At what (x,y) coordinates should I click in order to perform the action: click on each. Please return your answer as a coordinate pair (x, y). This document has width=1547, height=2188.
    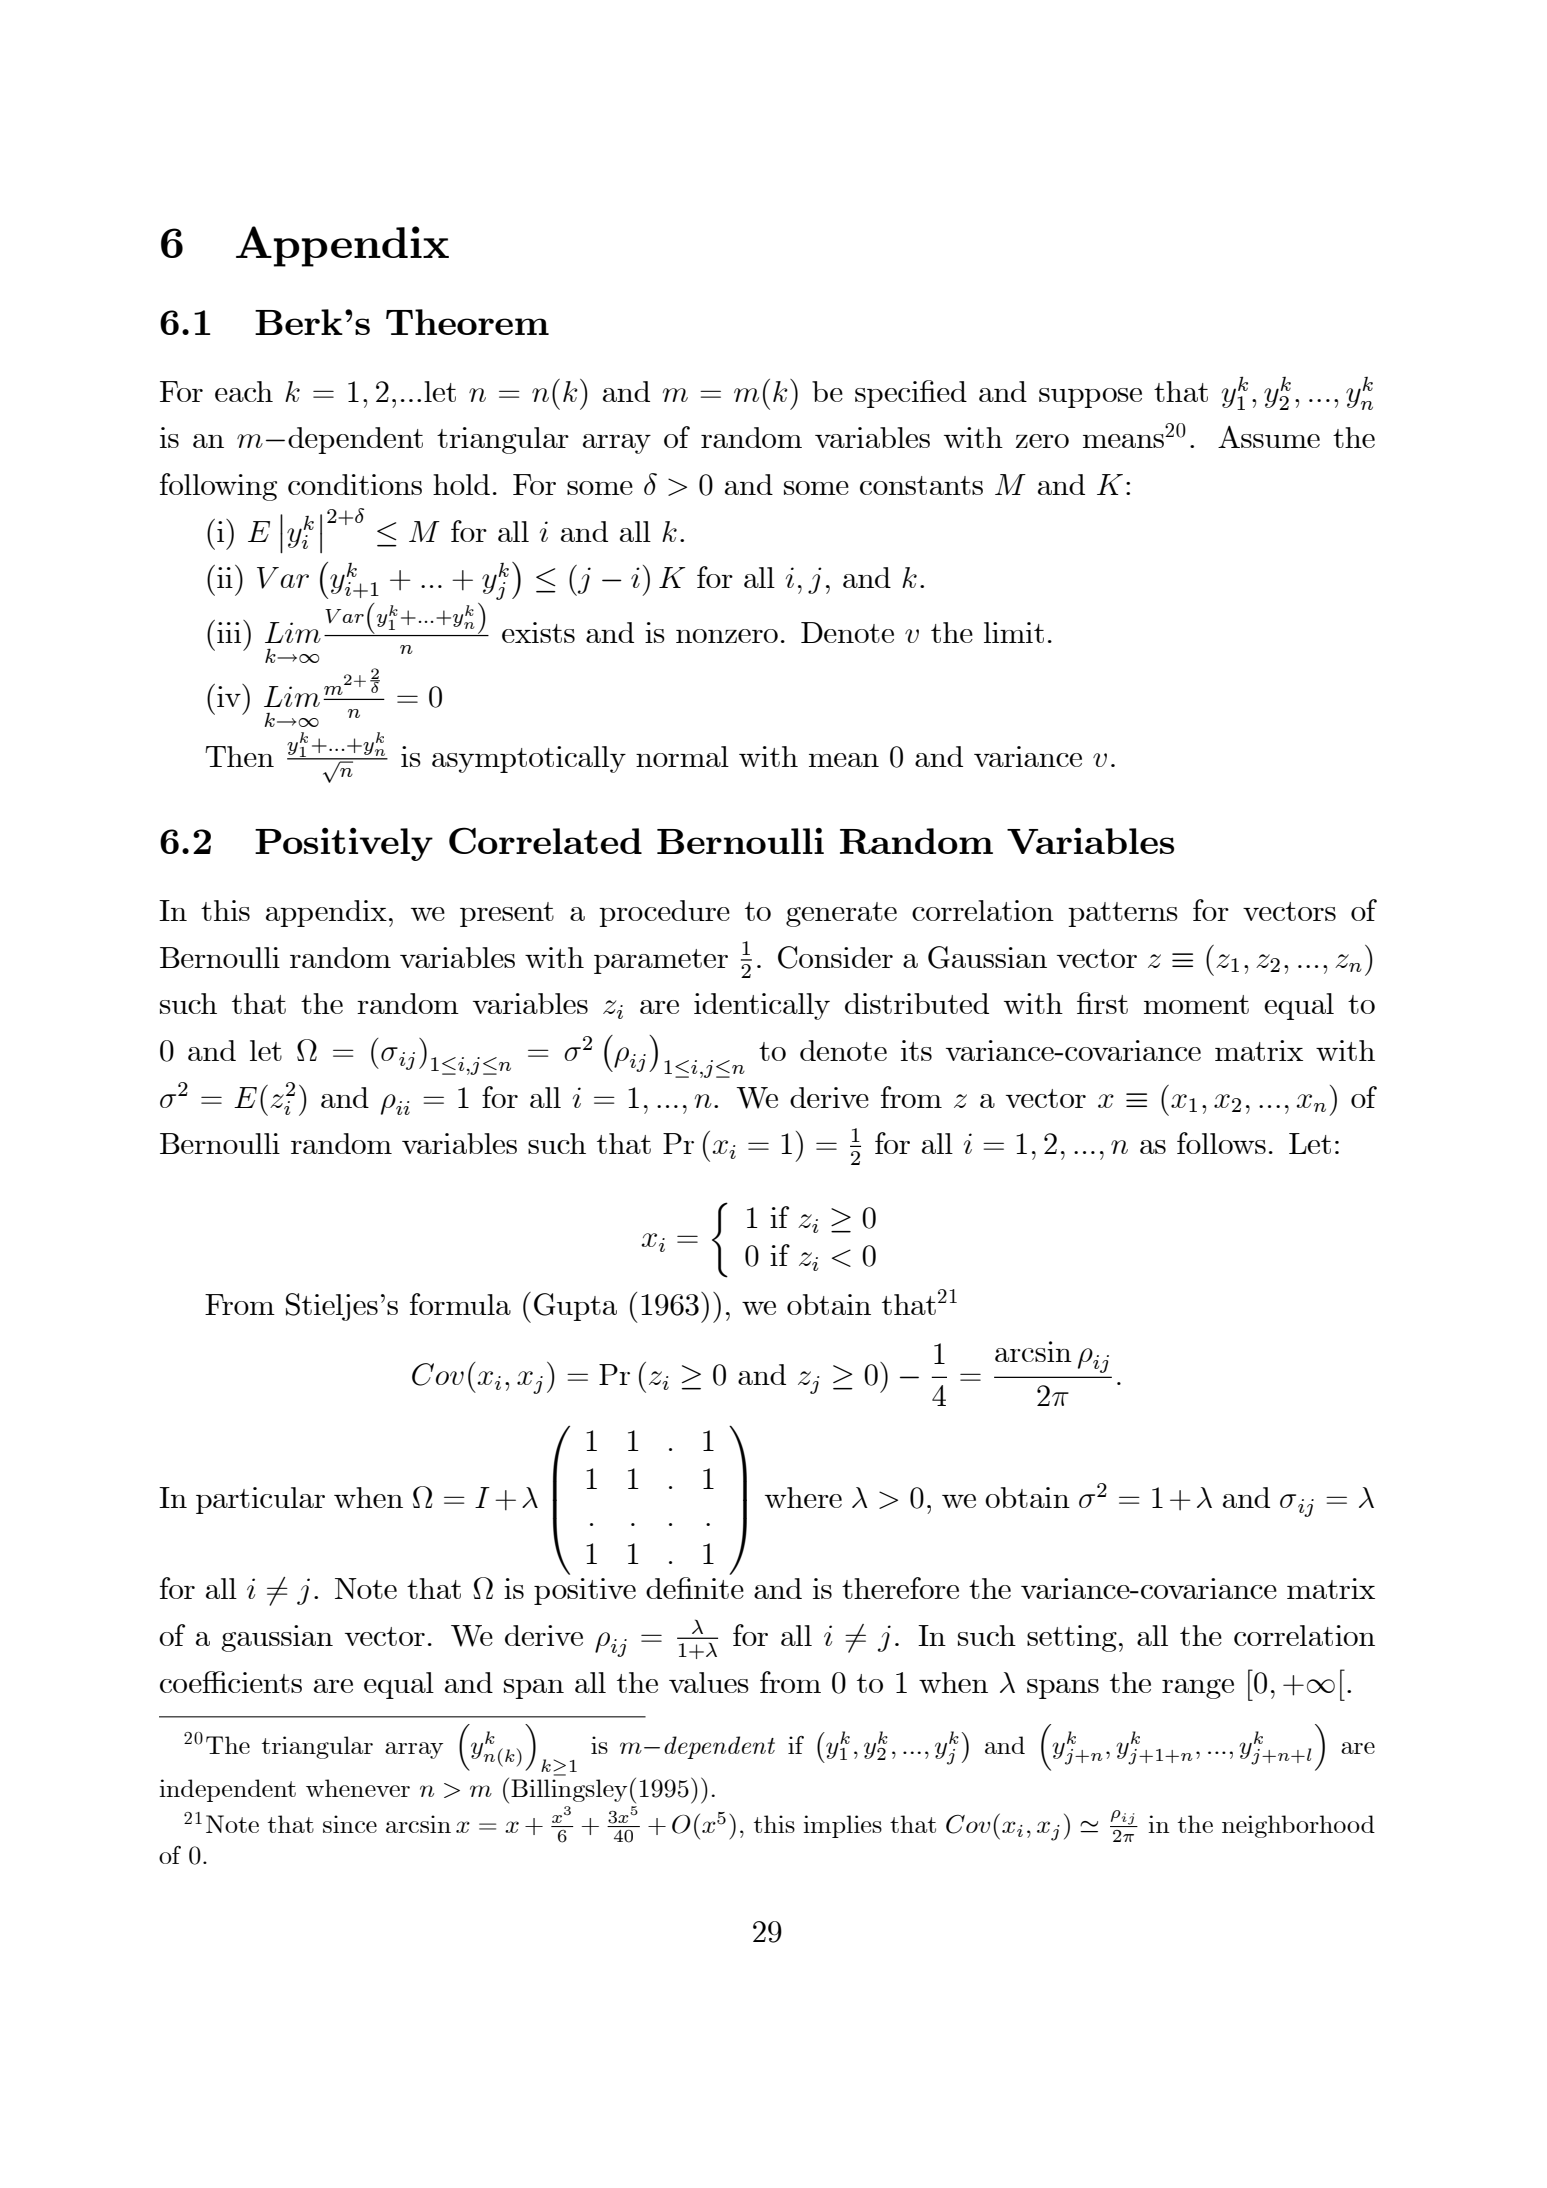
    Looking at the image, I should click on (244, 391).
